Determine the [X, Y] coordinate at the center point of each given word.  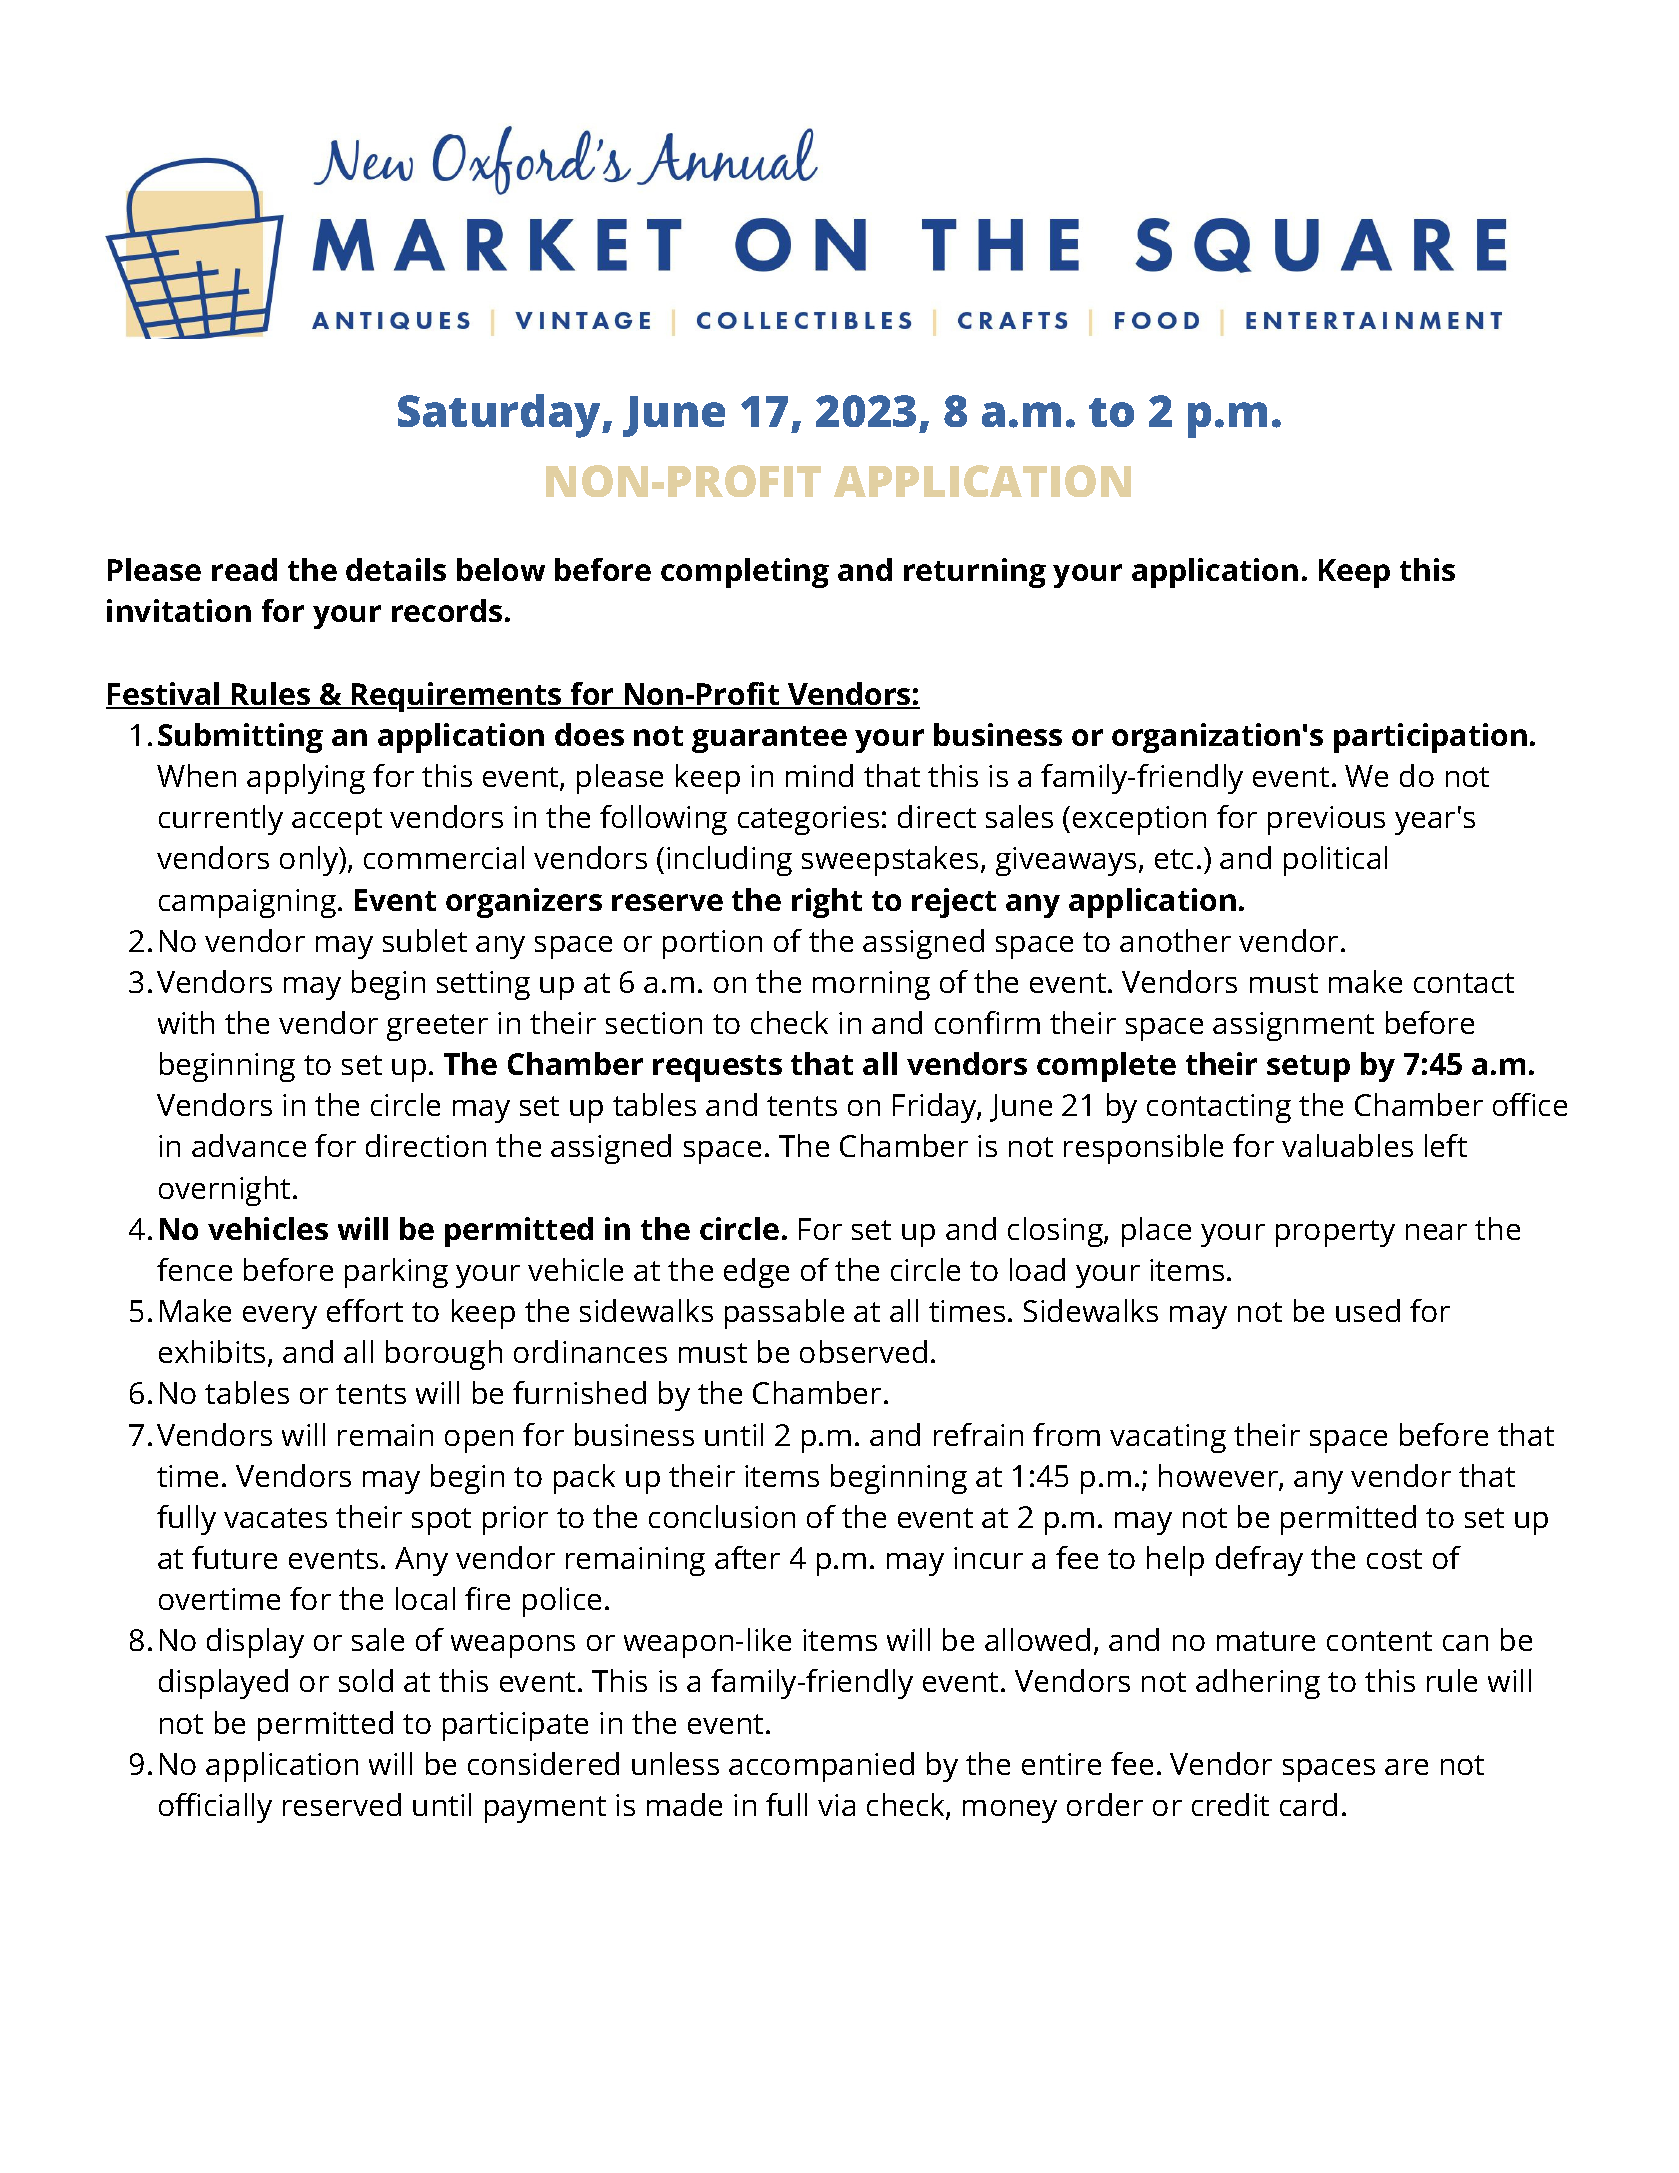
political [1335, 861]
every [280, 1317]
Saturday [501, 416]
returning [975, 573]
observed [863, 1351]
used [1368, 1310]
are [1406, 1767]
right [827, 903]
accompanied [821, 1767]
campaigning [249, 903]
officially [215, 1808]
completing [745, 573]
